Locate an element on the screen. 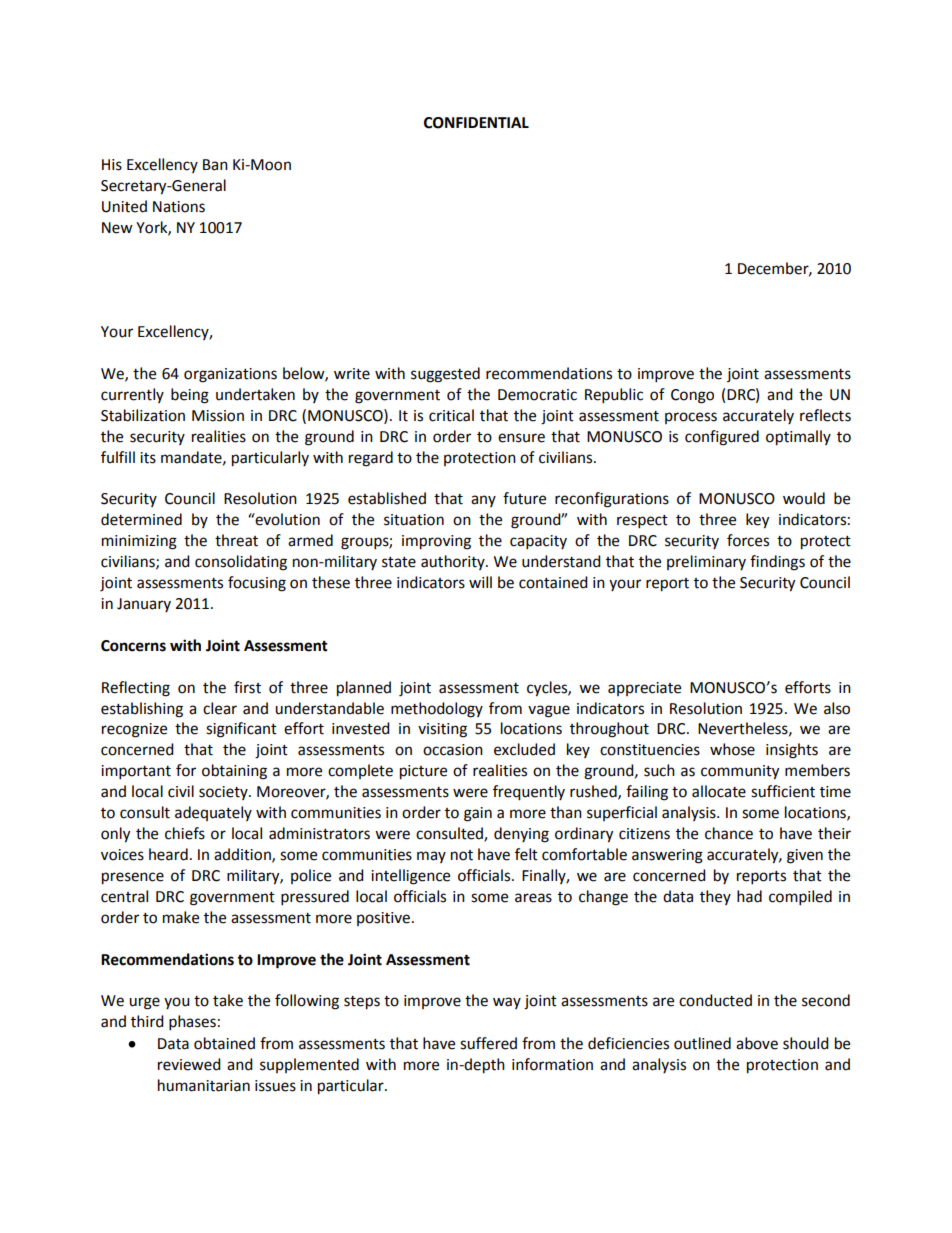 The width and height of the screenshot is (952, 1233). gain is located at coordinates (478, 814).
